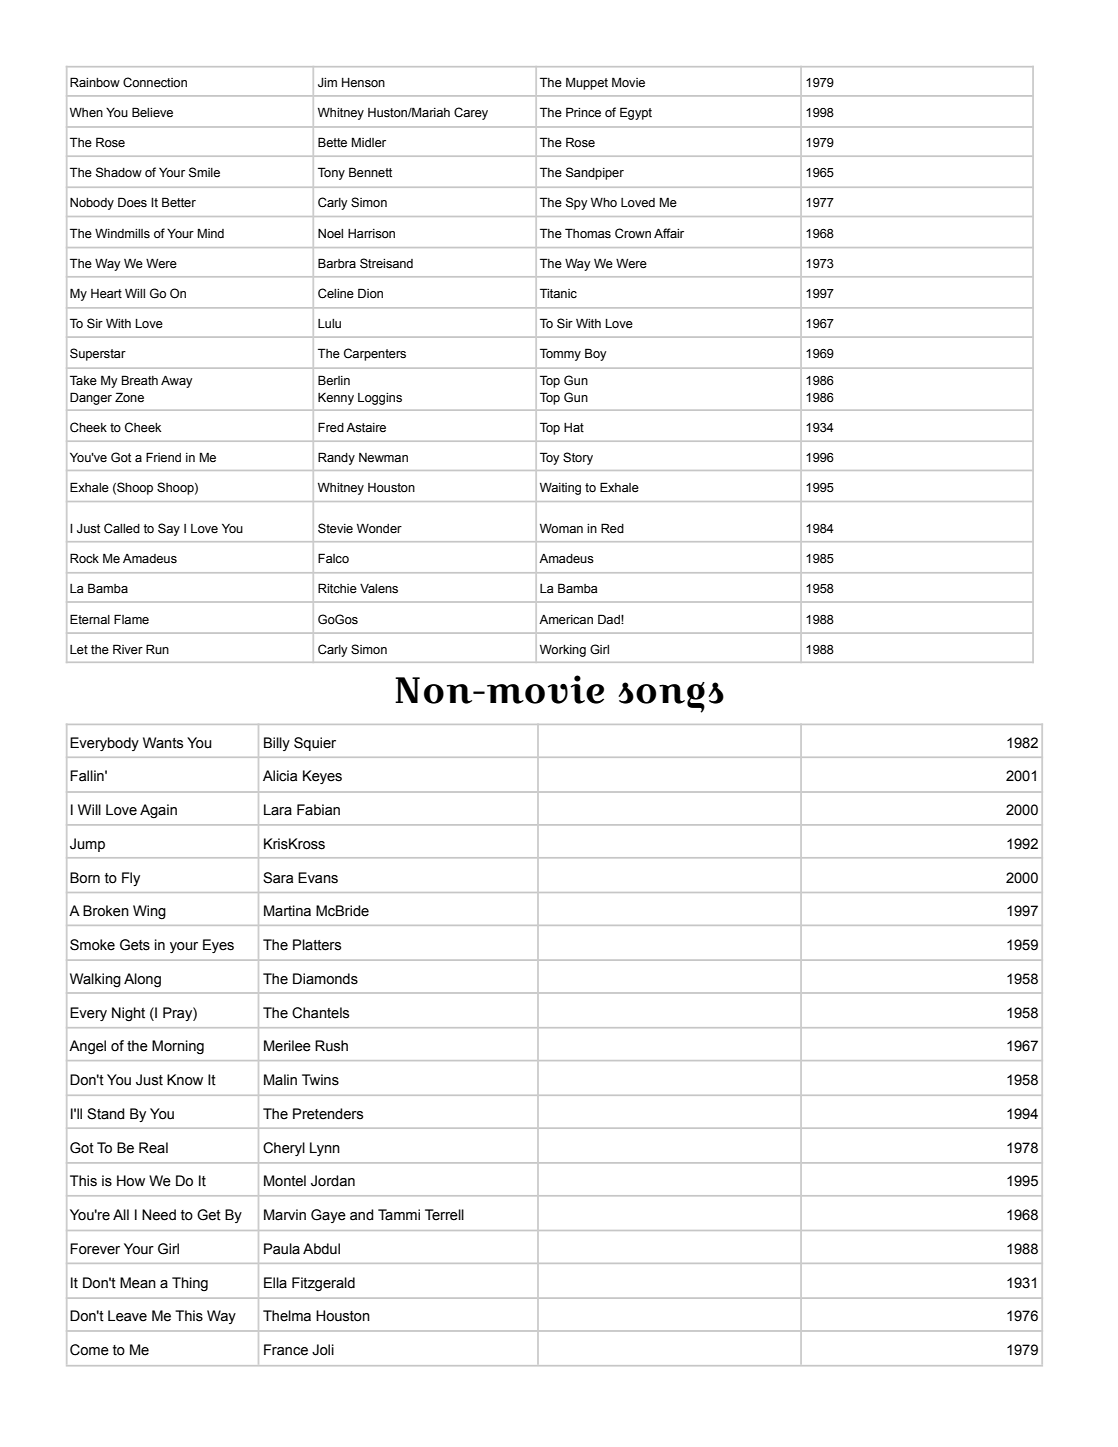 This document has width=1118, height=1447. I want to click on Believe, so click(152, 112).
